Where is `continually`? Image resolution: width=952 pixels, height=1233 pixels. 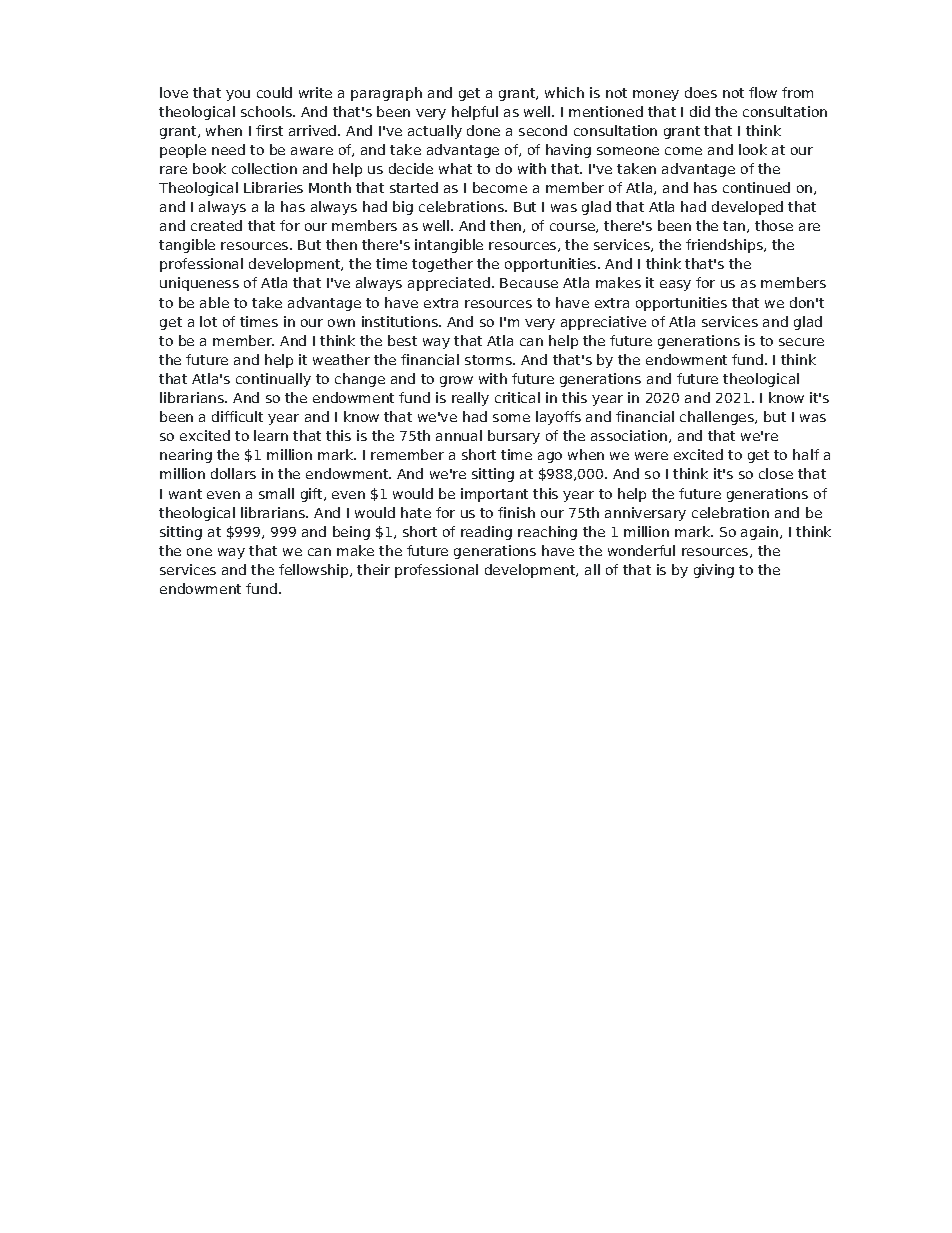 continually is located at coordinates (273, 380).
